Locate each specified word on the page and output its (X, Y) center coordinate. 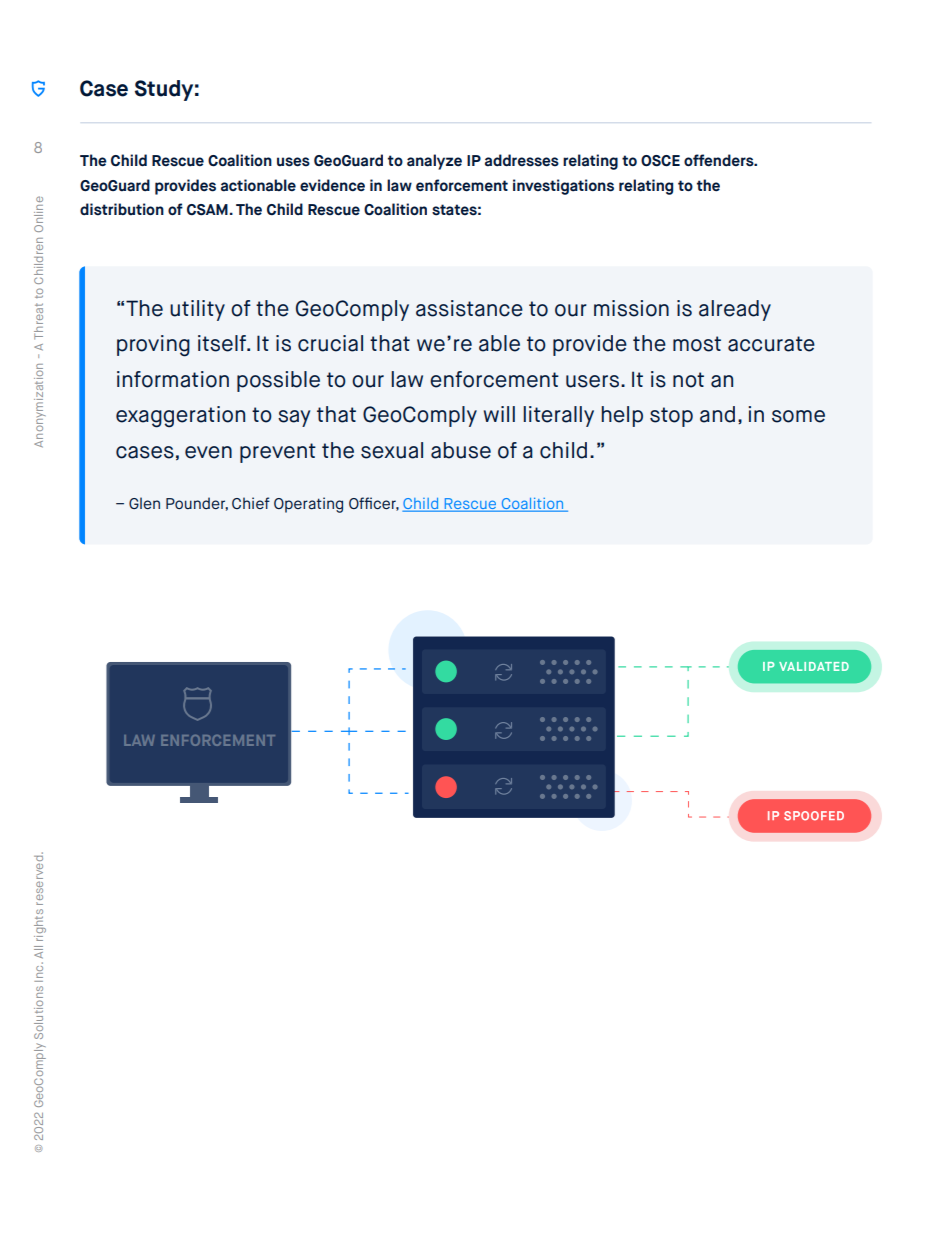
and (717, 414)
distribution (122, 209)
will (499, 414)
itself (223, 343)
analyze (434, 162)
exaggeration (180, 417)
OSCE (660, 161)
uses (293, 162)
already (735, 310)
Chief (251, 503)
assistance (469, 308)
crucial (330, 343)
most (697, 344)
